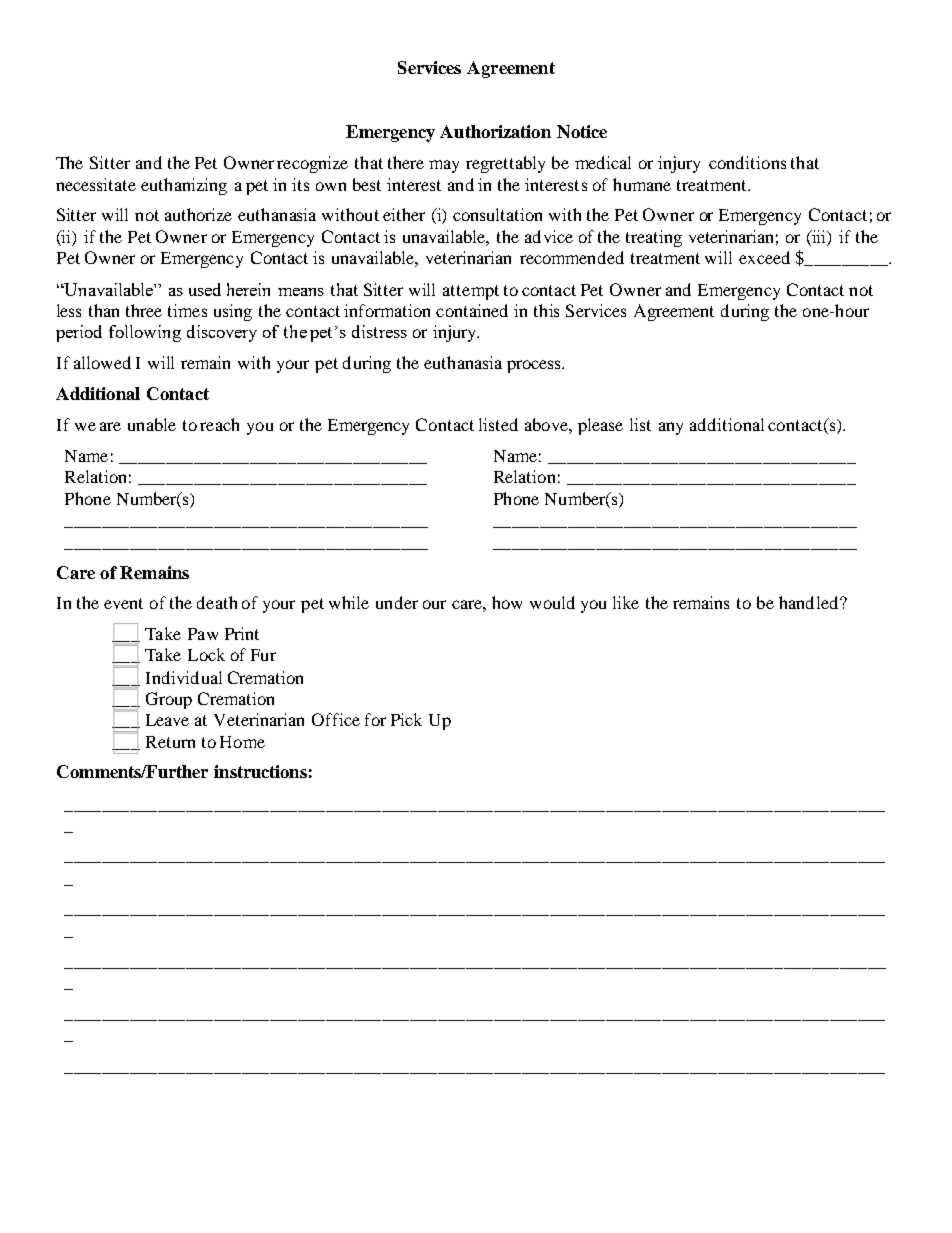 This page has width=952, height=1233. What do you see at coordinates (170, 742) in the page?
I see `Return` at bounding box center [170, 742].
